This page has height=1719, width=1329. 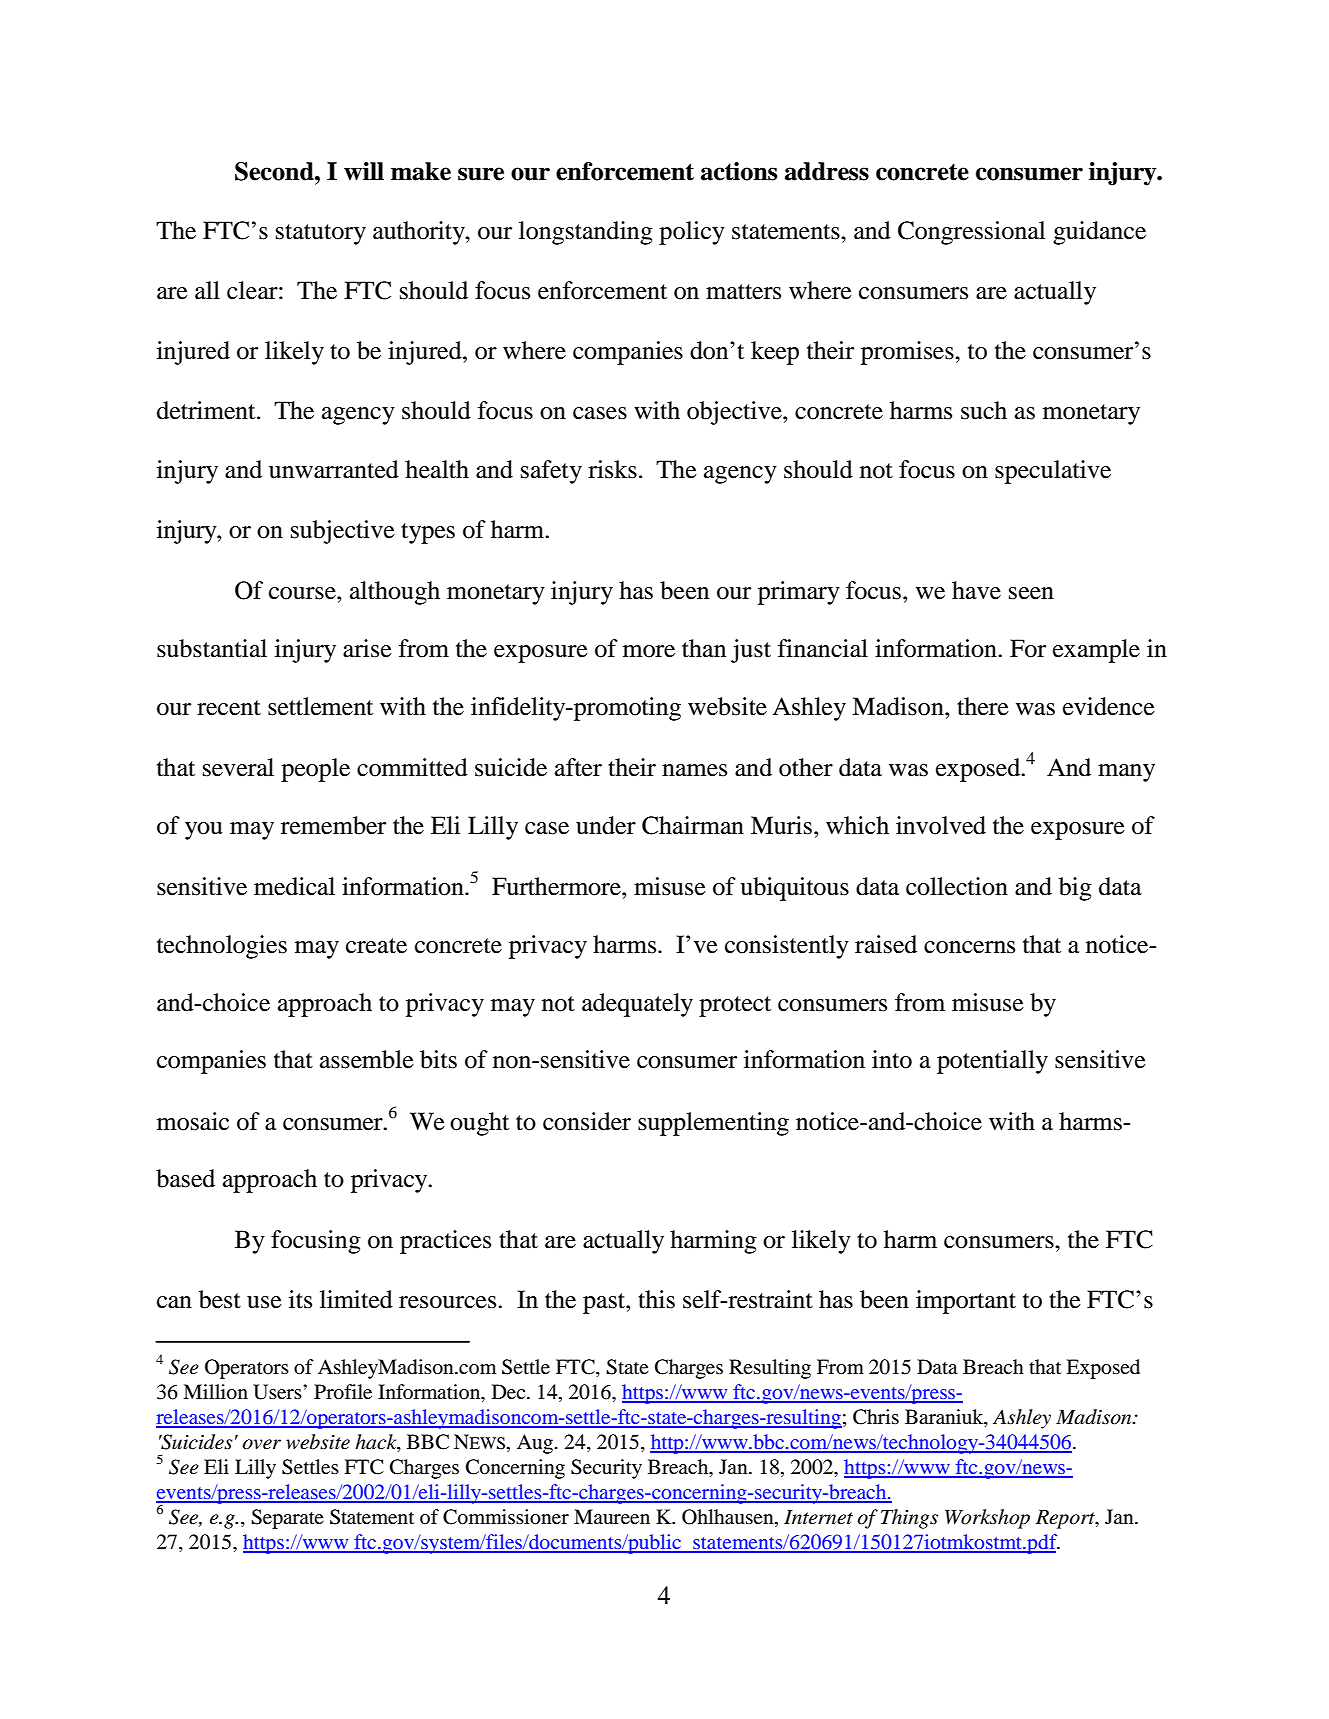 What do you see at coordinates (693, 825) in the page?
I see `Chairman` at bounding box center [693, 825].
